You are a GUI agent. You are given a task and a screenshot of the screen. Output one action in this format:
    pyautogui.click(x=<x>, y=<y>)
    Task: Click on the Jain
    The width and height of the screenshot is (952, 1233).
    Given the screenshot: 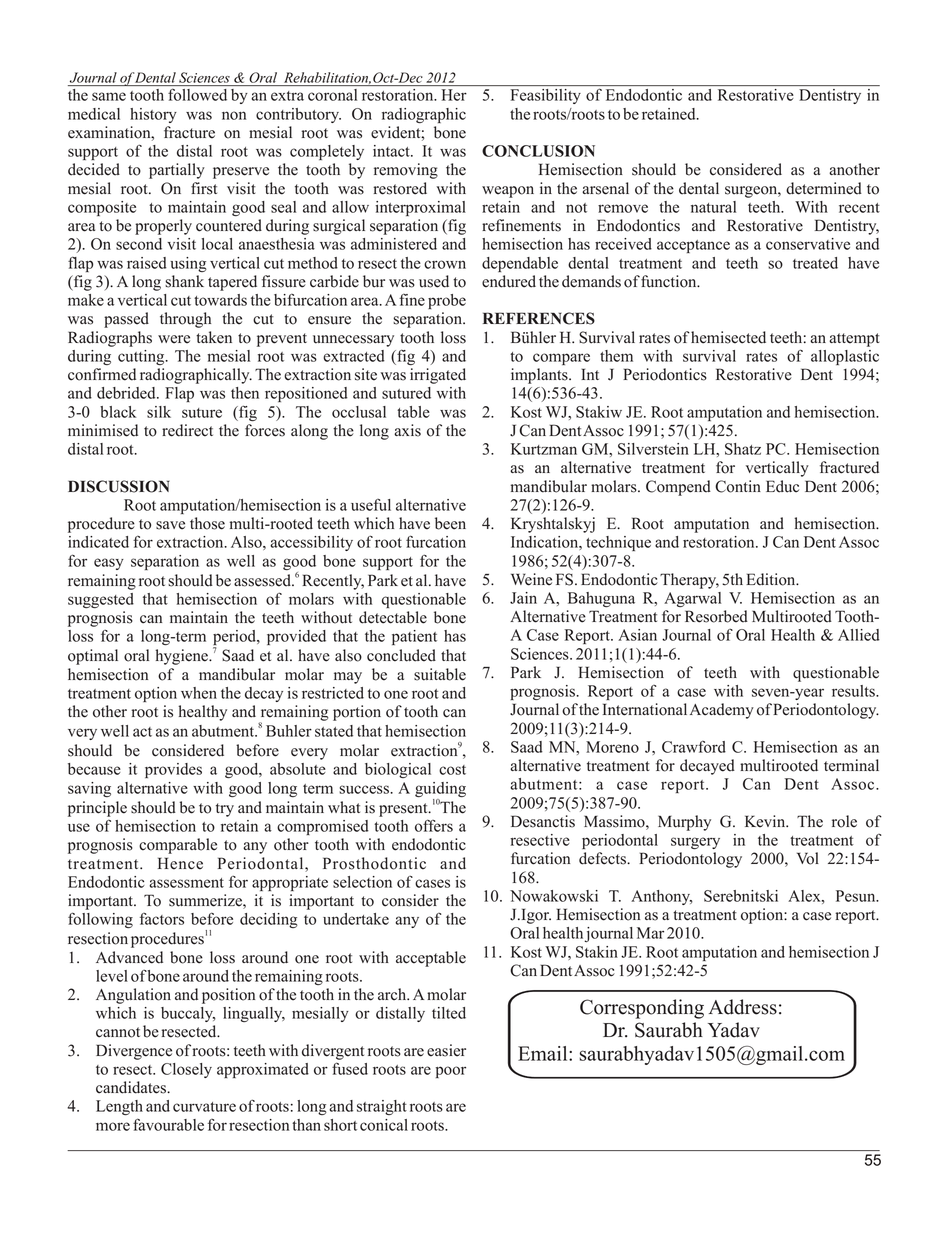 What is the action you would take?
    pyautogui.click(x=523, y=598)
